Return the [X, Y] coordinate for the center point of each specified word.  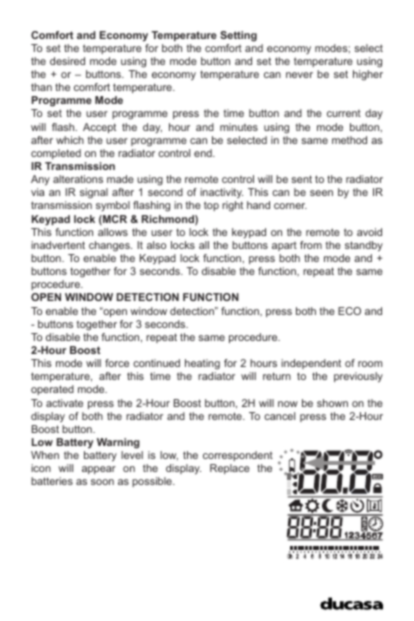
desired [67, 61]
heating [202, 364]
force [117, 363]
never [299, 75]
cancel [279, 416]
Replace [230, 469]
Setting [238, 36]
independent [311, 364]
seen [321, 193]
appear [99, 470]
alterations [78, 179]
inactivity [221, 195]
